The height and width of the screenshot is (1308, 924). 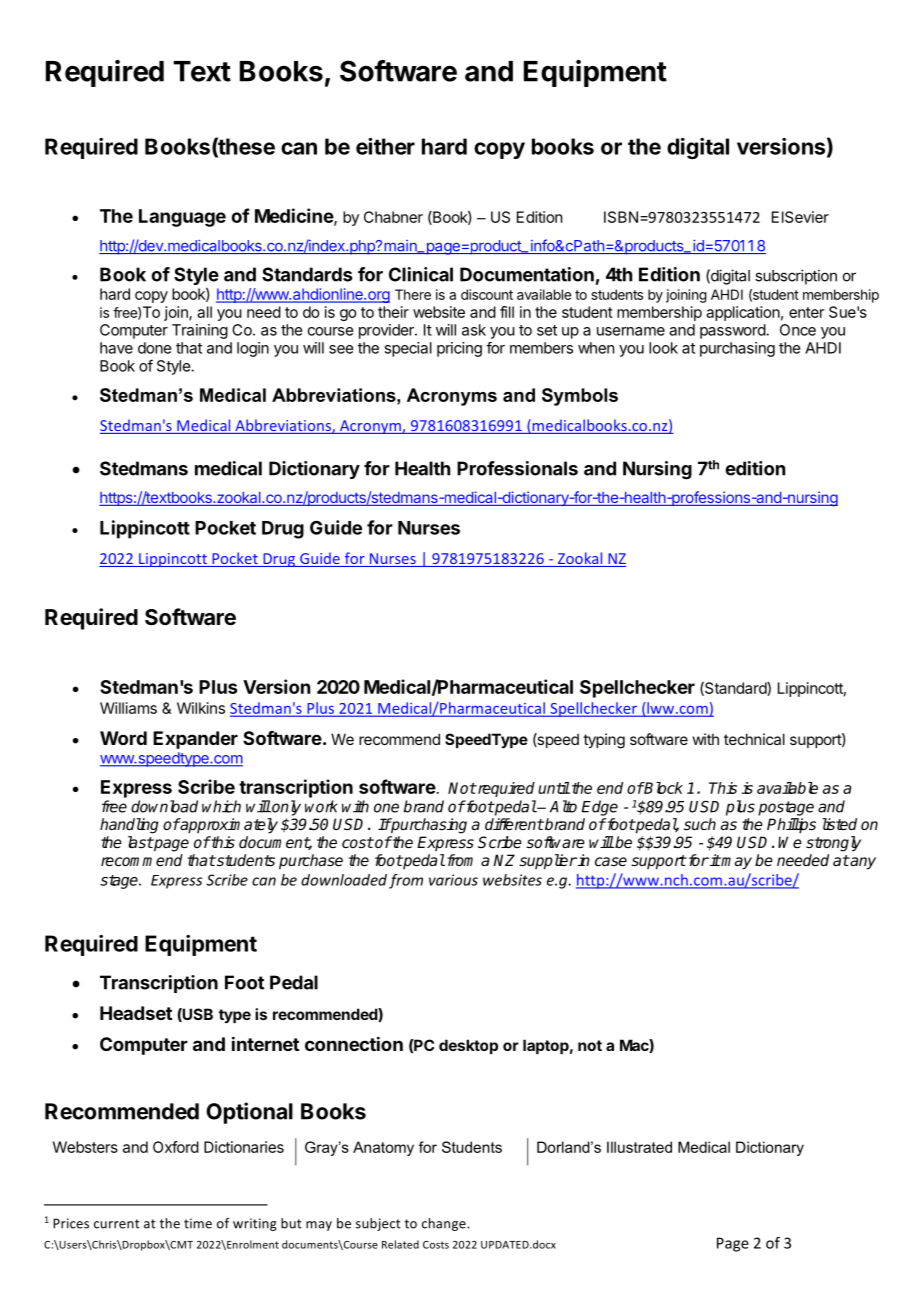 What do you see at coordinates (182, 218) in the screenshot?
I see `Language` at bounding box center [182, 218].
